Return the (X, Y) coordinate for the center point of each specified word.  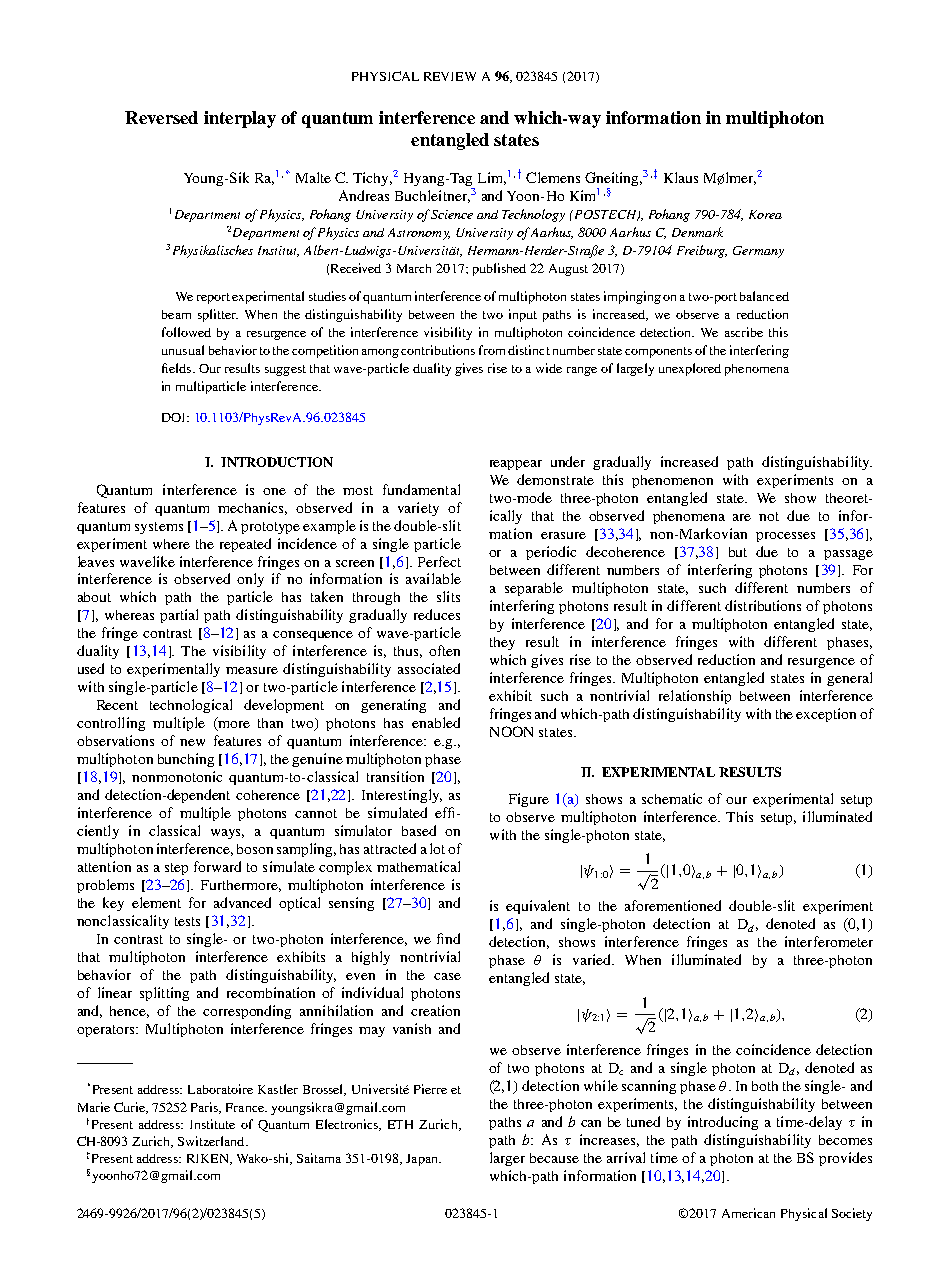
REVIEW (450, 76)
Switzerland (212, 1141)
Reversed (161, 117)
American (748, 1213)
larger (507, 1159)
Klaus (681, 177)
